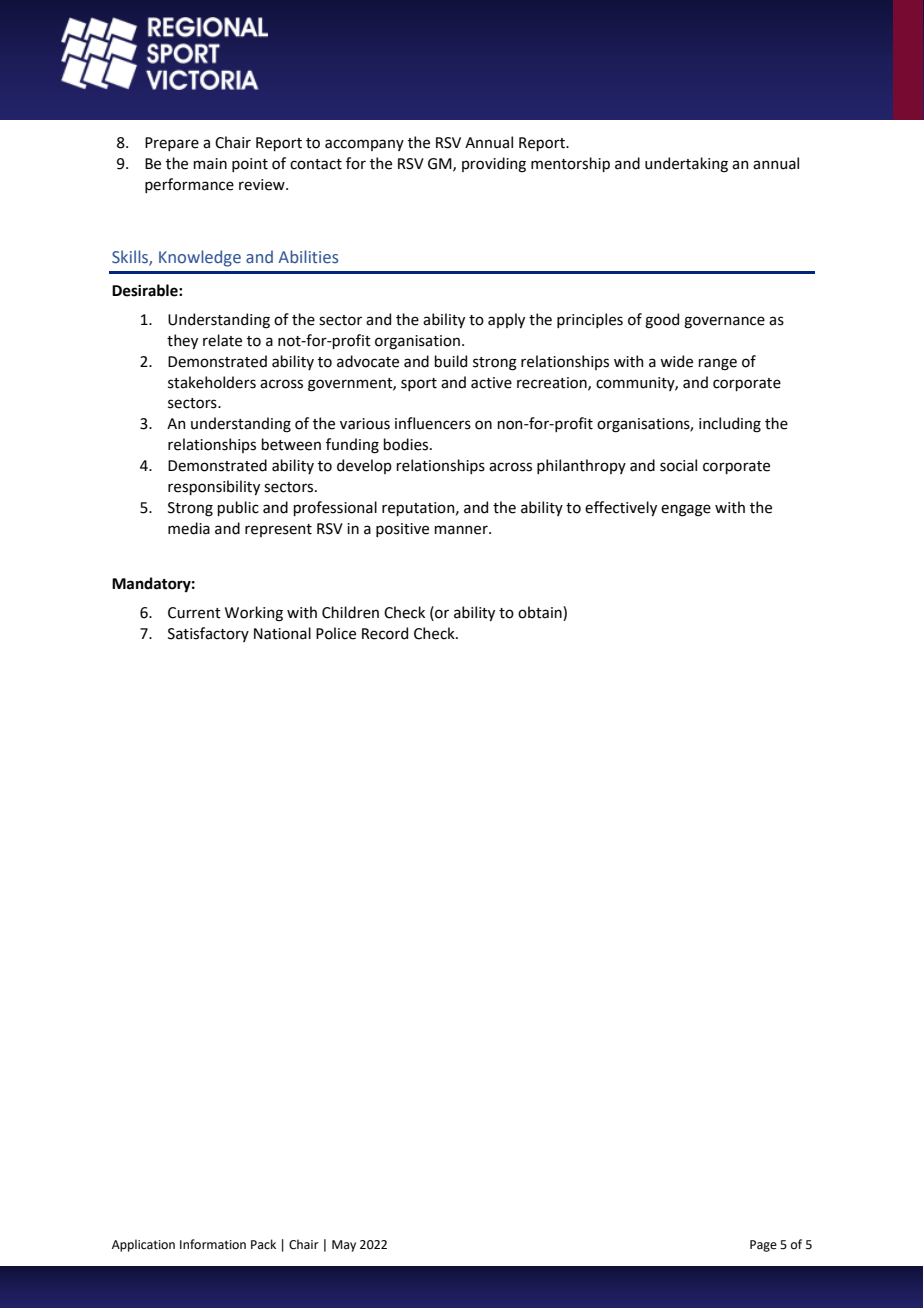  I want to click on engage, so click(686, 510).
